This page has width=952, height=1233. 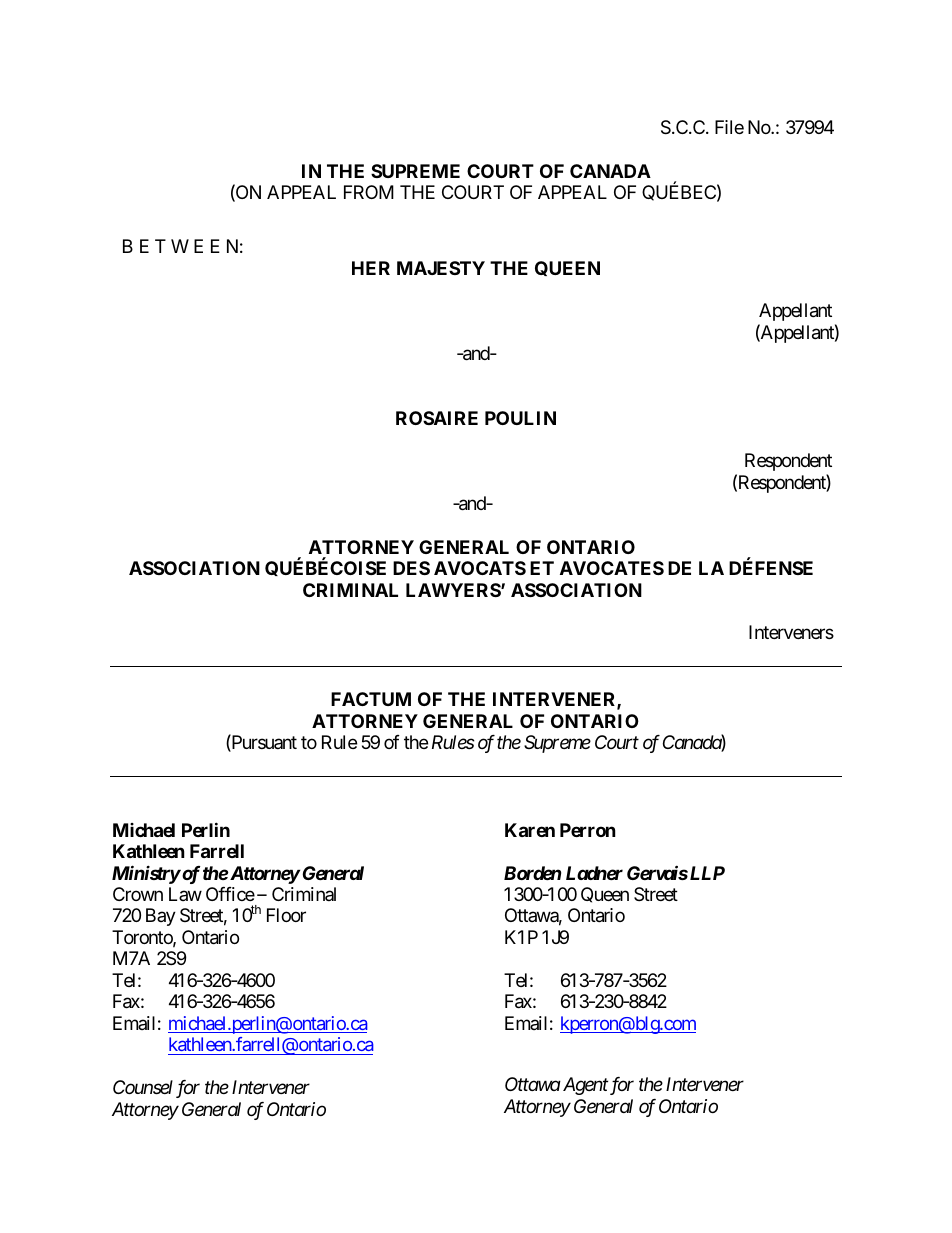 I want to click on FROM, so click(x=369, y=192).
